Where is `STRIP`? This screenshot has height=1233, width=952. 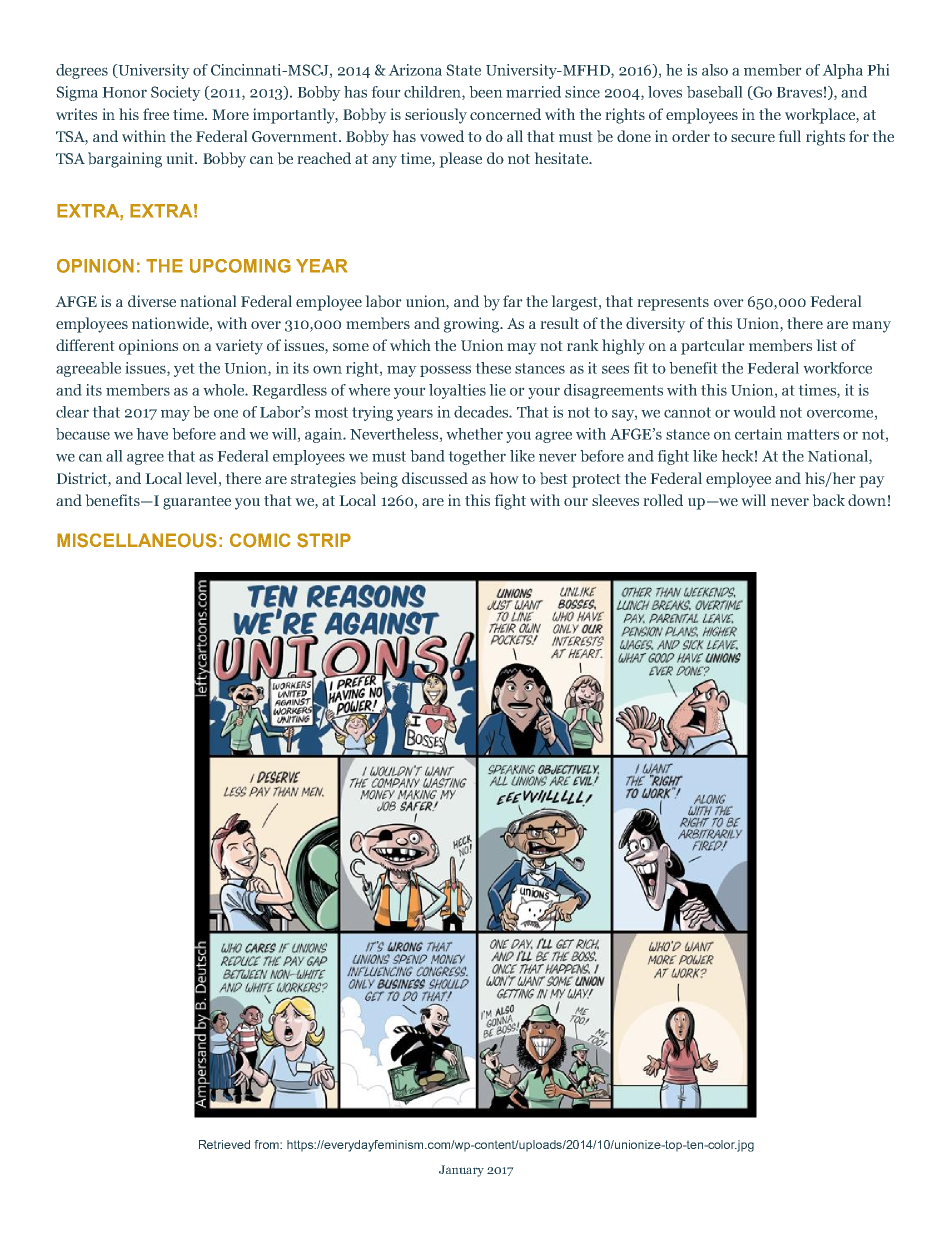 STRIP is located at coordinates (324, 540).
